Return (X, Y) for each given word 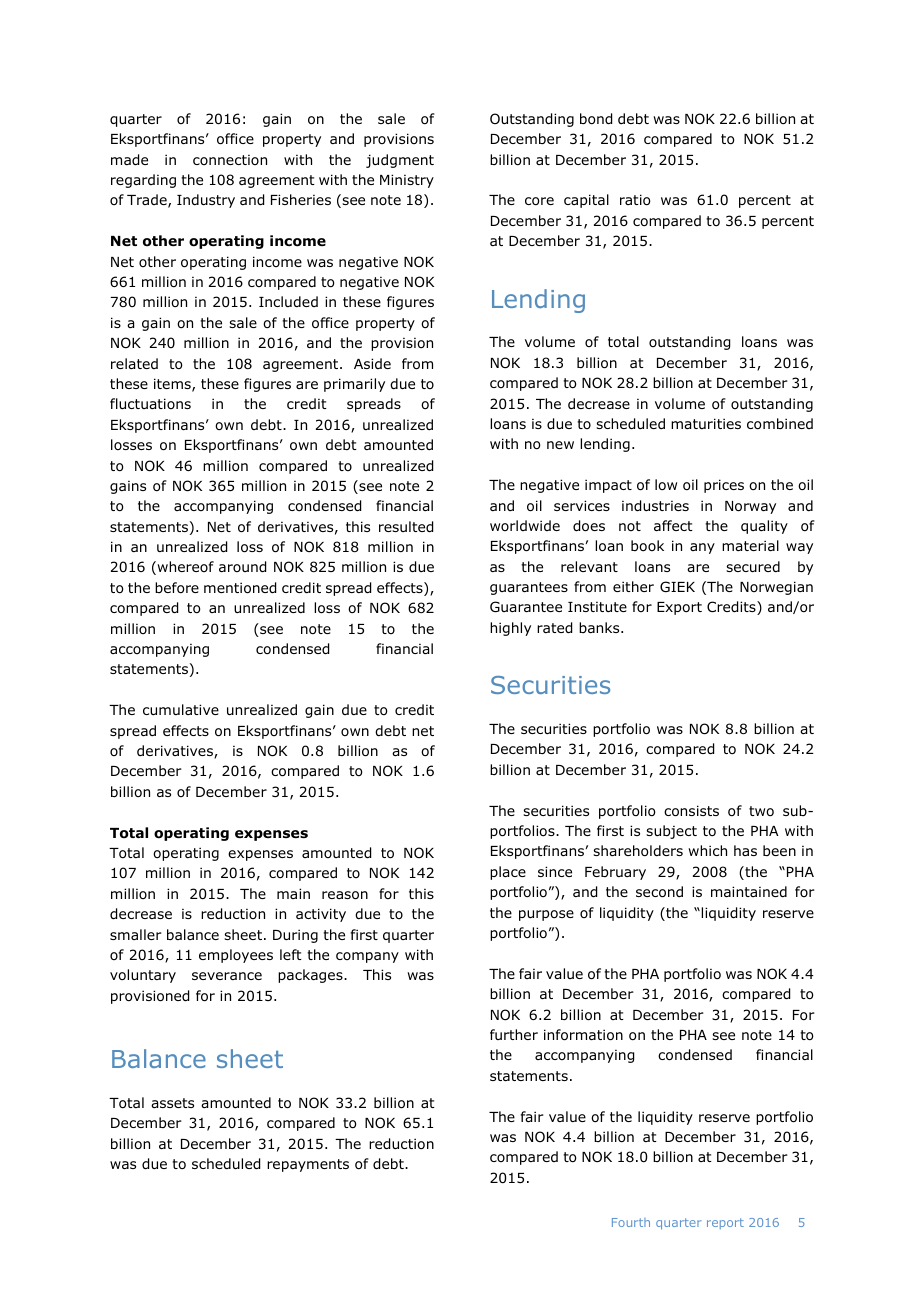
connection (230, 160)
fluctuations (150, 403)
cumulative (181, 709)
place (508, 873)
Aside (372, 363)
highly (510, 629)
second (659, 892)
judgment (400, 161)
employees (236, 956)
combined (780, 424)
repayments (308, 1165)
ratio (635, 200)
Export (679, 608)
